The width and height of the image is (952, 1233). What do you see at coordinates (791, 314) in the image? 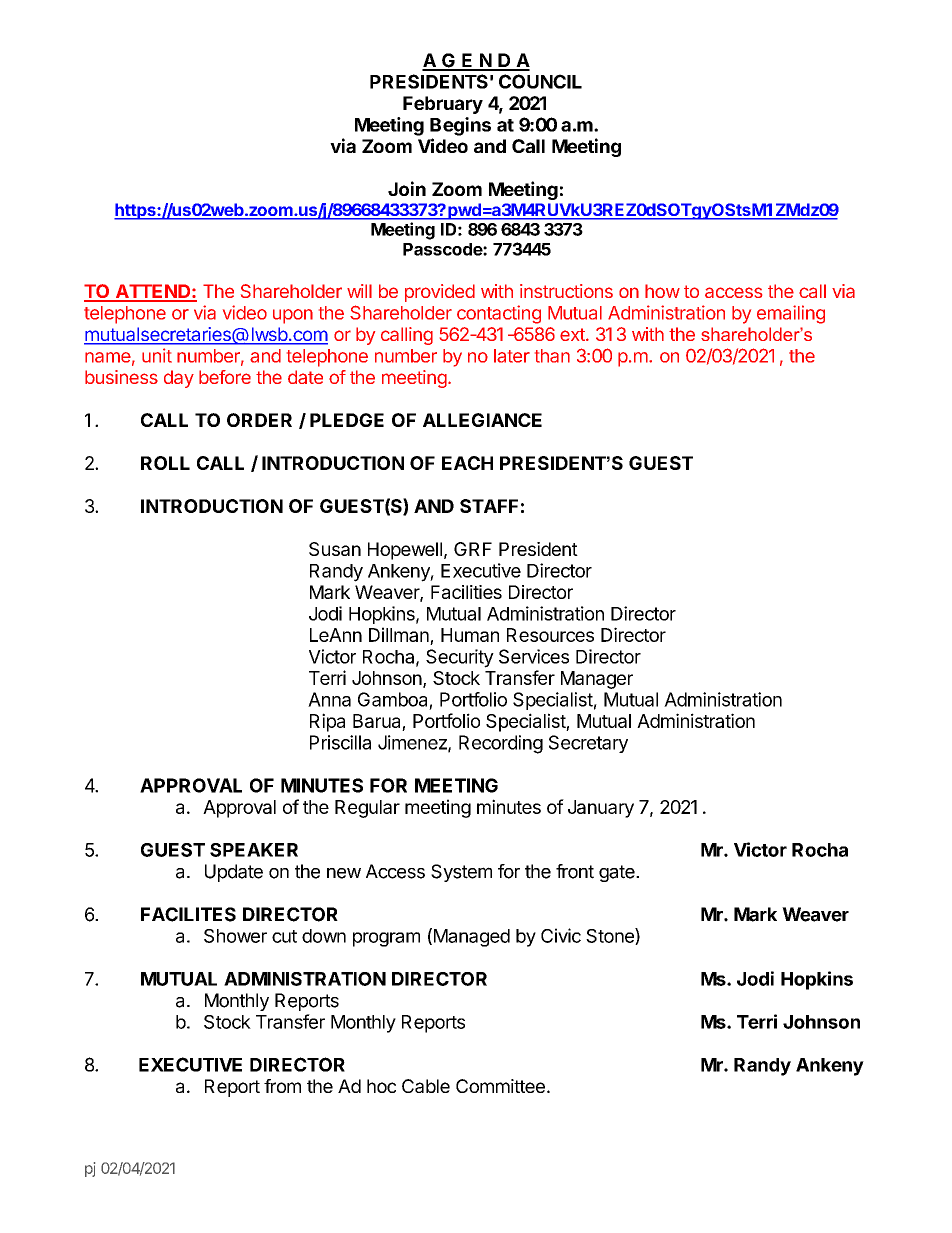
I see `emailing` at bounding box center [791, 314].
